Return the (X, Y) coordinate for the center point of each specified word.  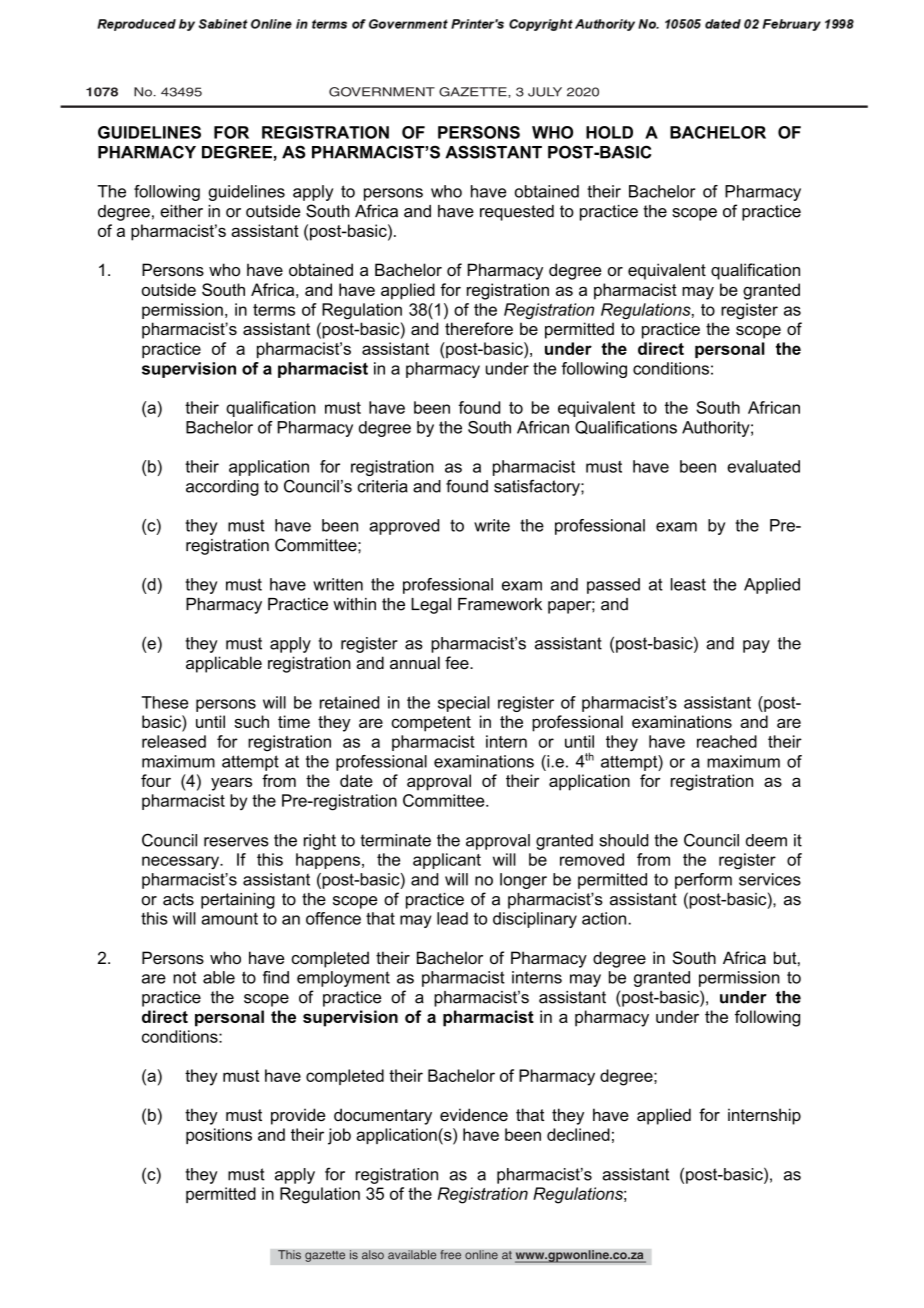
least (688, 584)
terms (274, 310)
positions (219, 1136)
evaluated (763, 466)
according (222, 488)
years (231, 784)
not (184, 977)
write (492, 525)
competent (431, 724)
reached (727, 741)
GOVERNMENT (382, 92)
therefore (479, 328)
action (605, 918)
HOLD (609, 132)
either (181, 211)
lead (452, 918)
